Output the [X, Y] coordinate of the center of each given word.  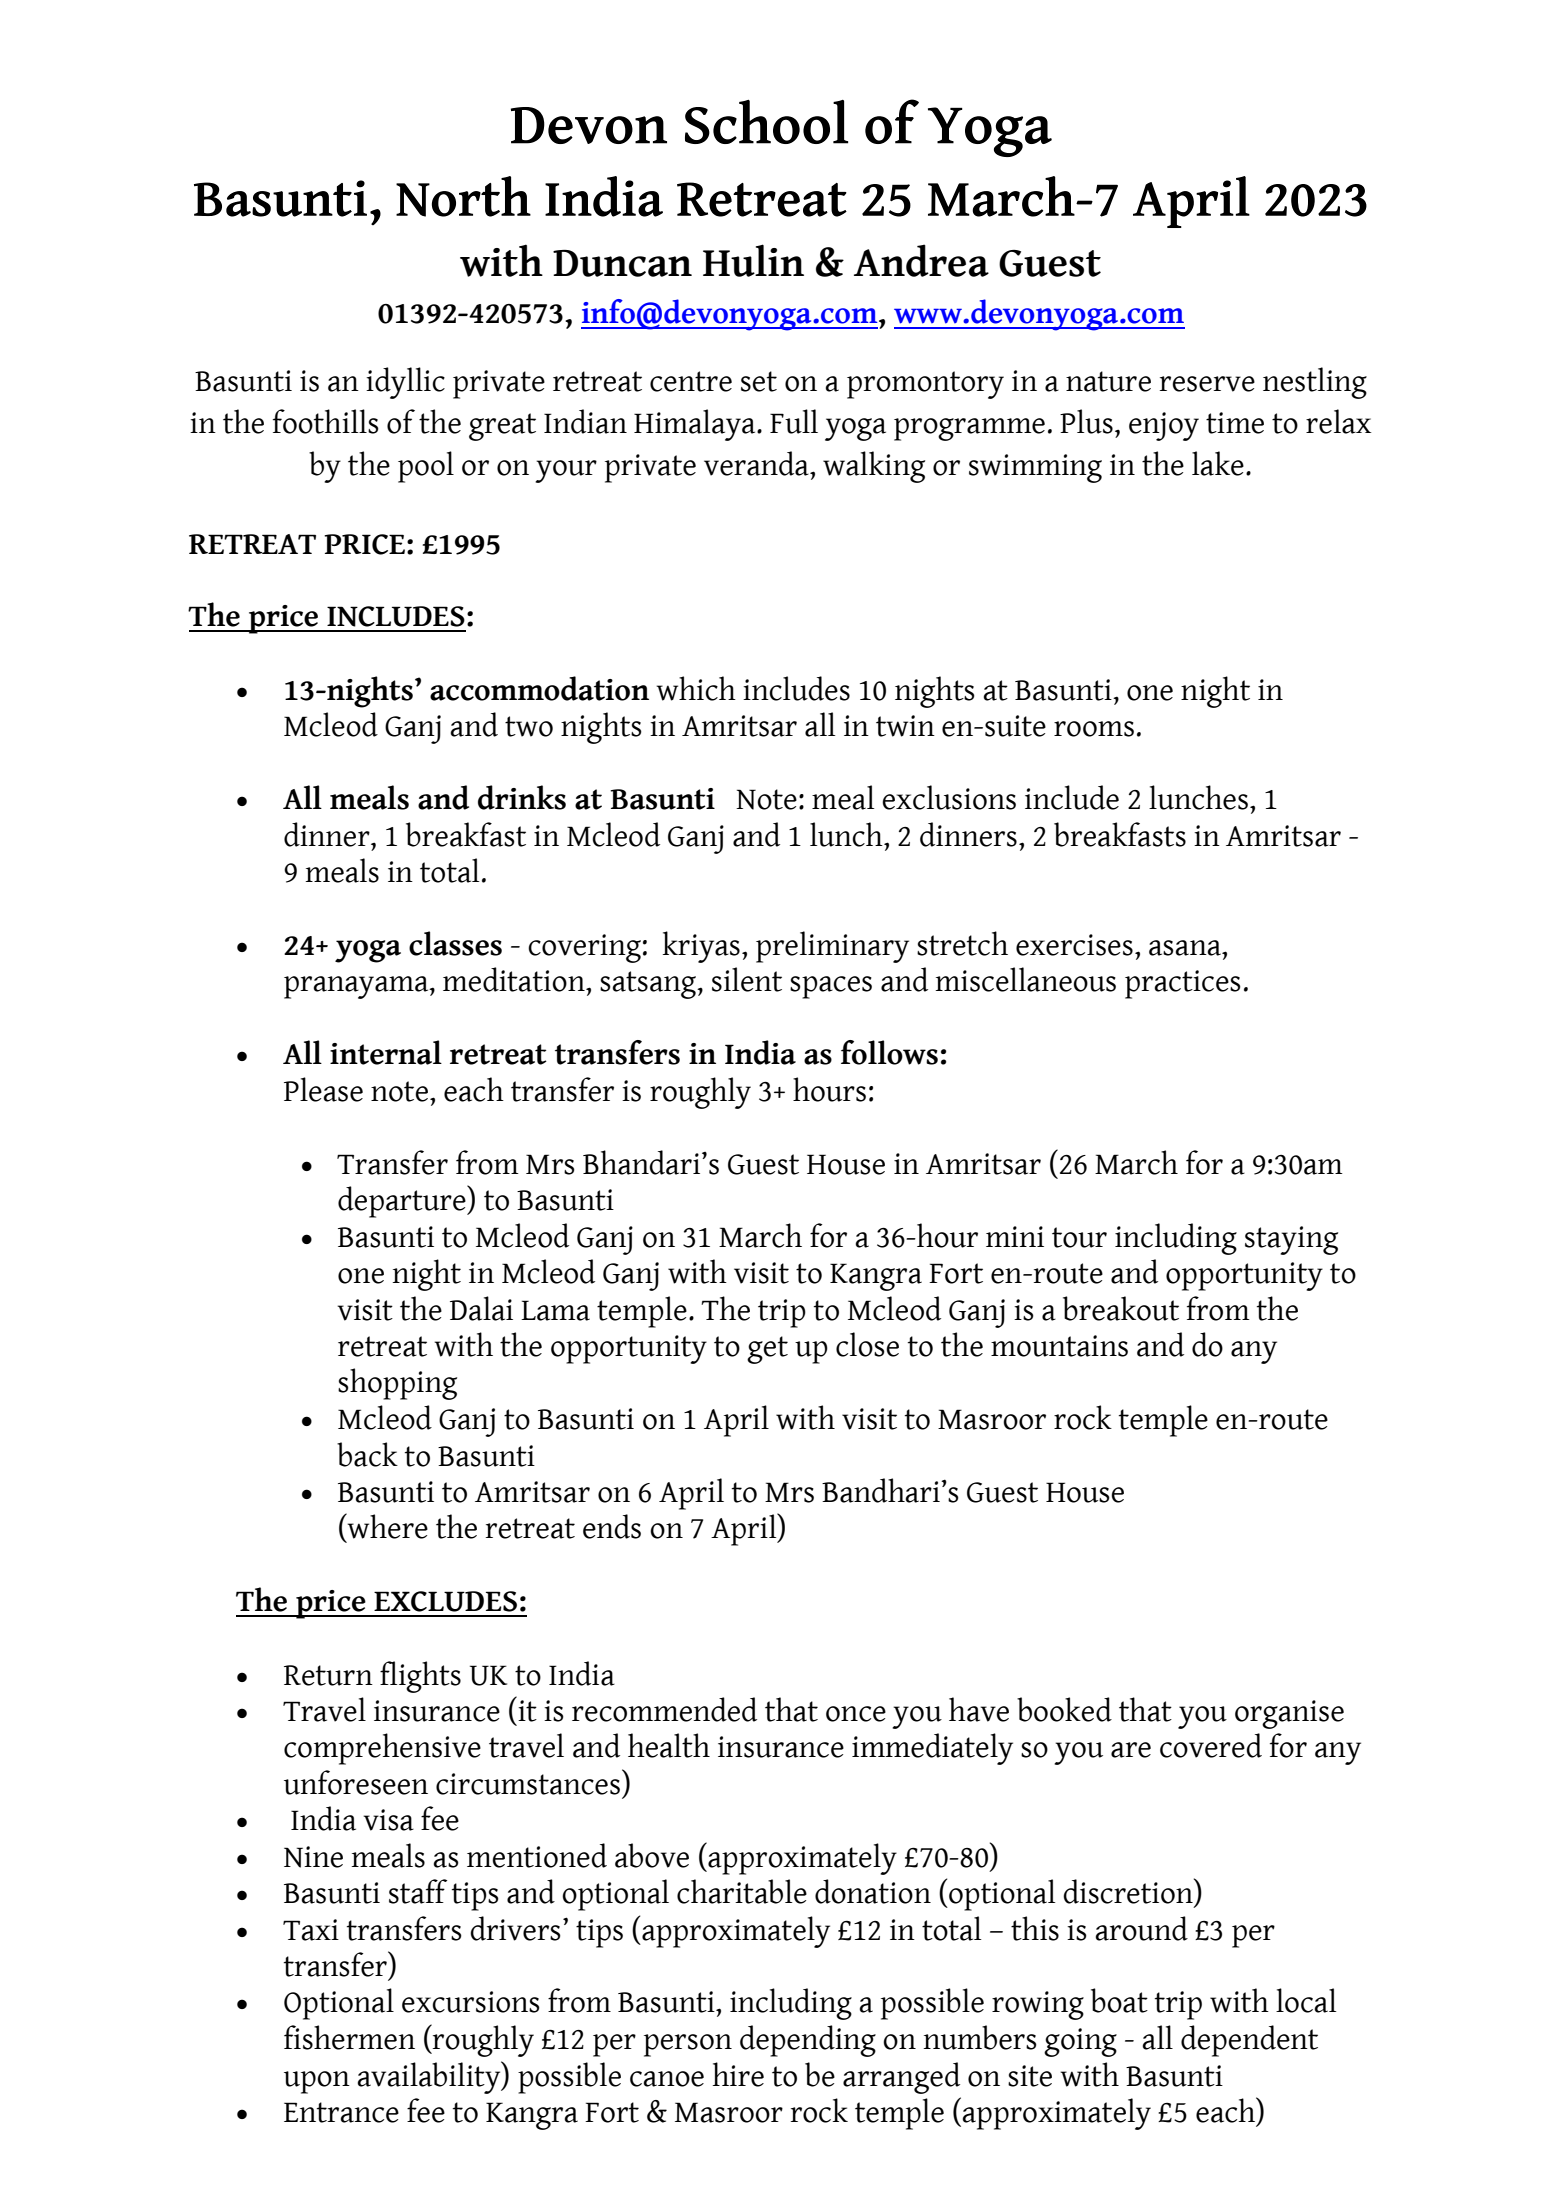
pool [426, 467]
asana [1186, 948]
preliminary [832, 947]
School [766, 122]
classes [455, 943]
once [856, 1714]
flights [420, 1677]
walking [874, 467]
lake [1218, 463]
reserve [1207, 384]
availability [430, 2077]
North [463, 196]
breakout [1121, 1308]
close [867, 1344]
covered [1211, 1745]
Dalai [481, 1308]
